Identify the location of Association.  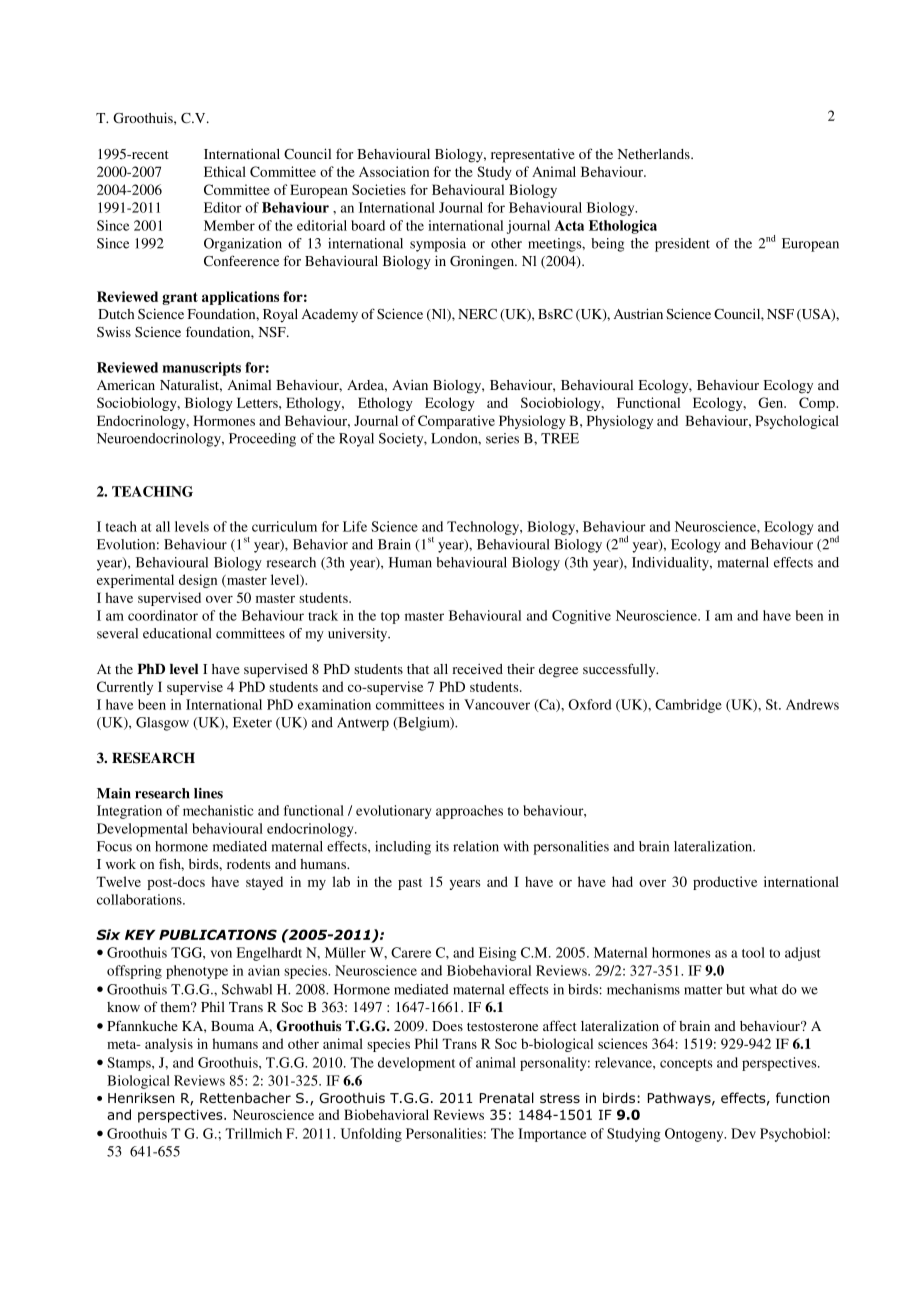
(394, 171).
